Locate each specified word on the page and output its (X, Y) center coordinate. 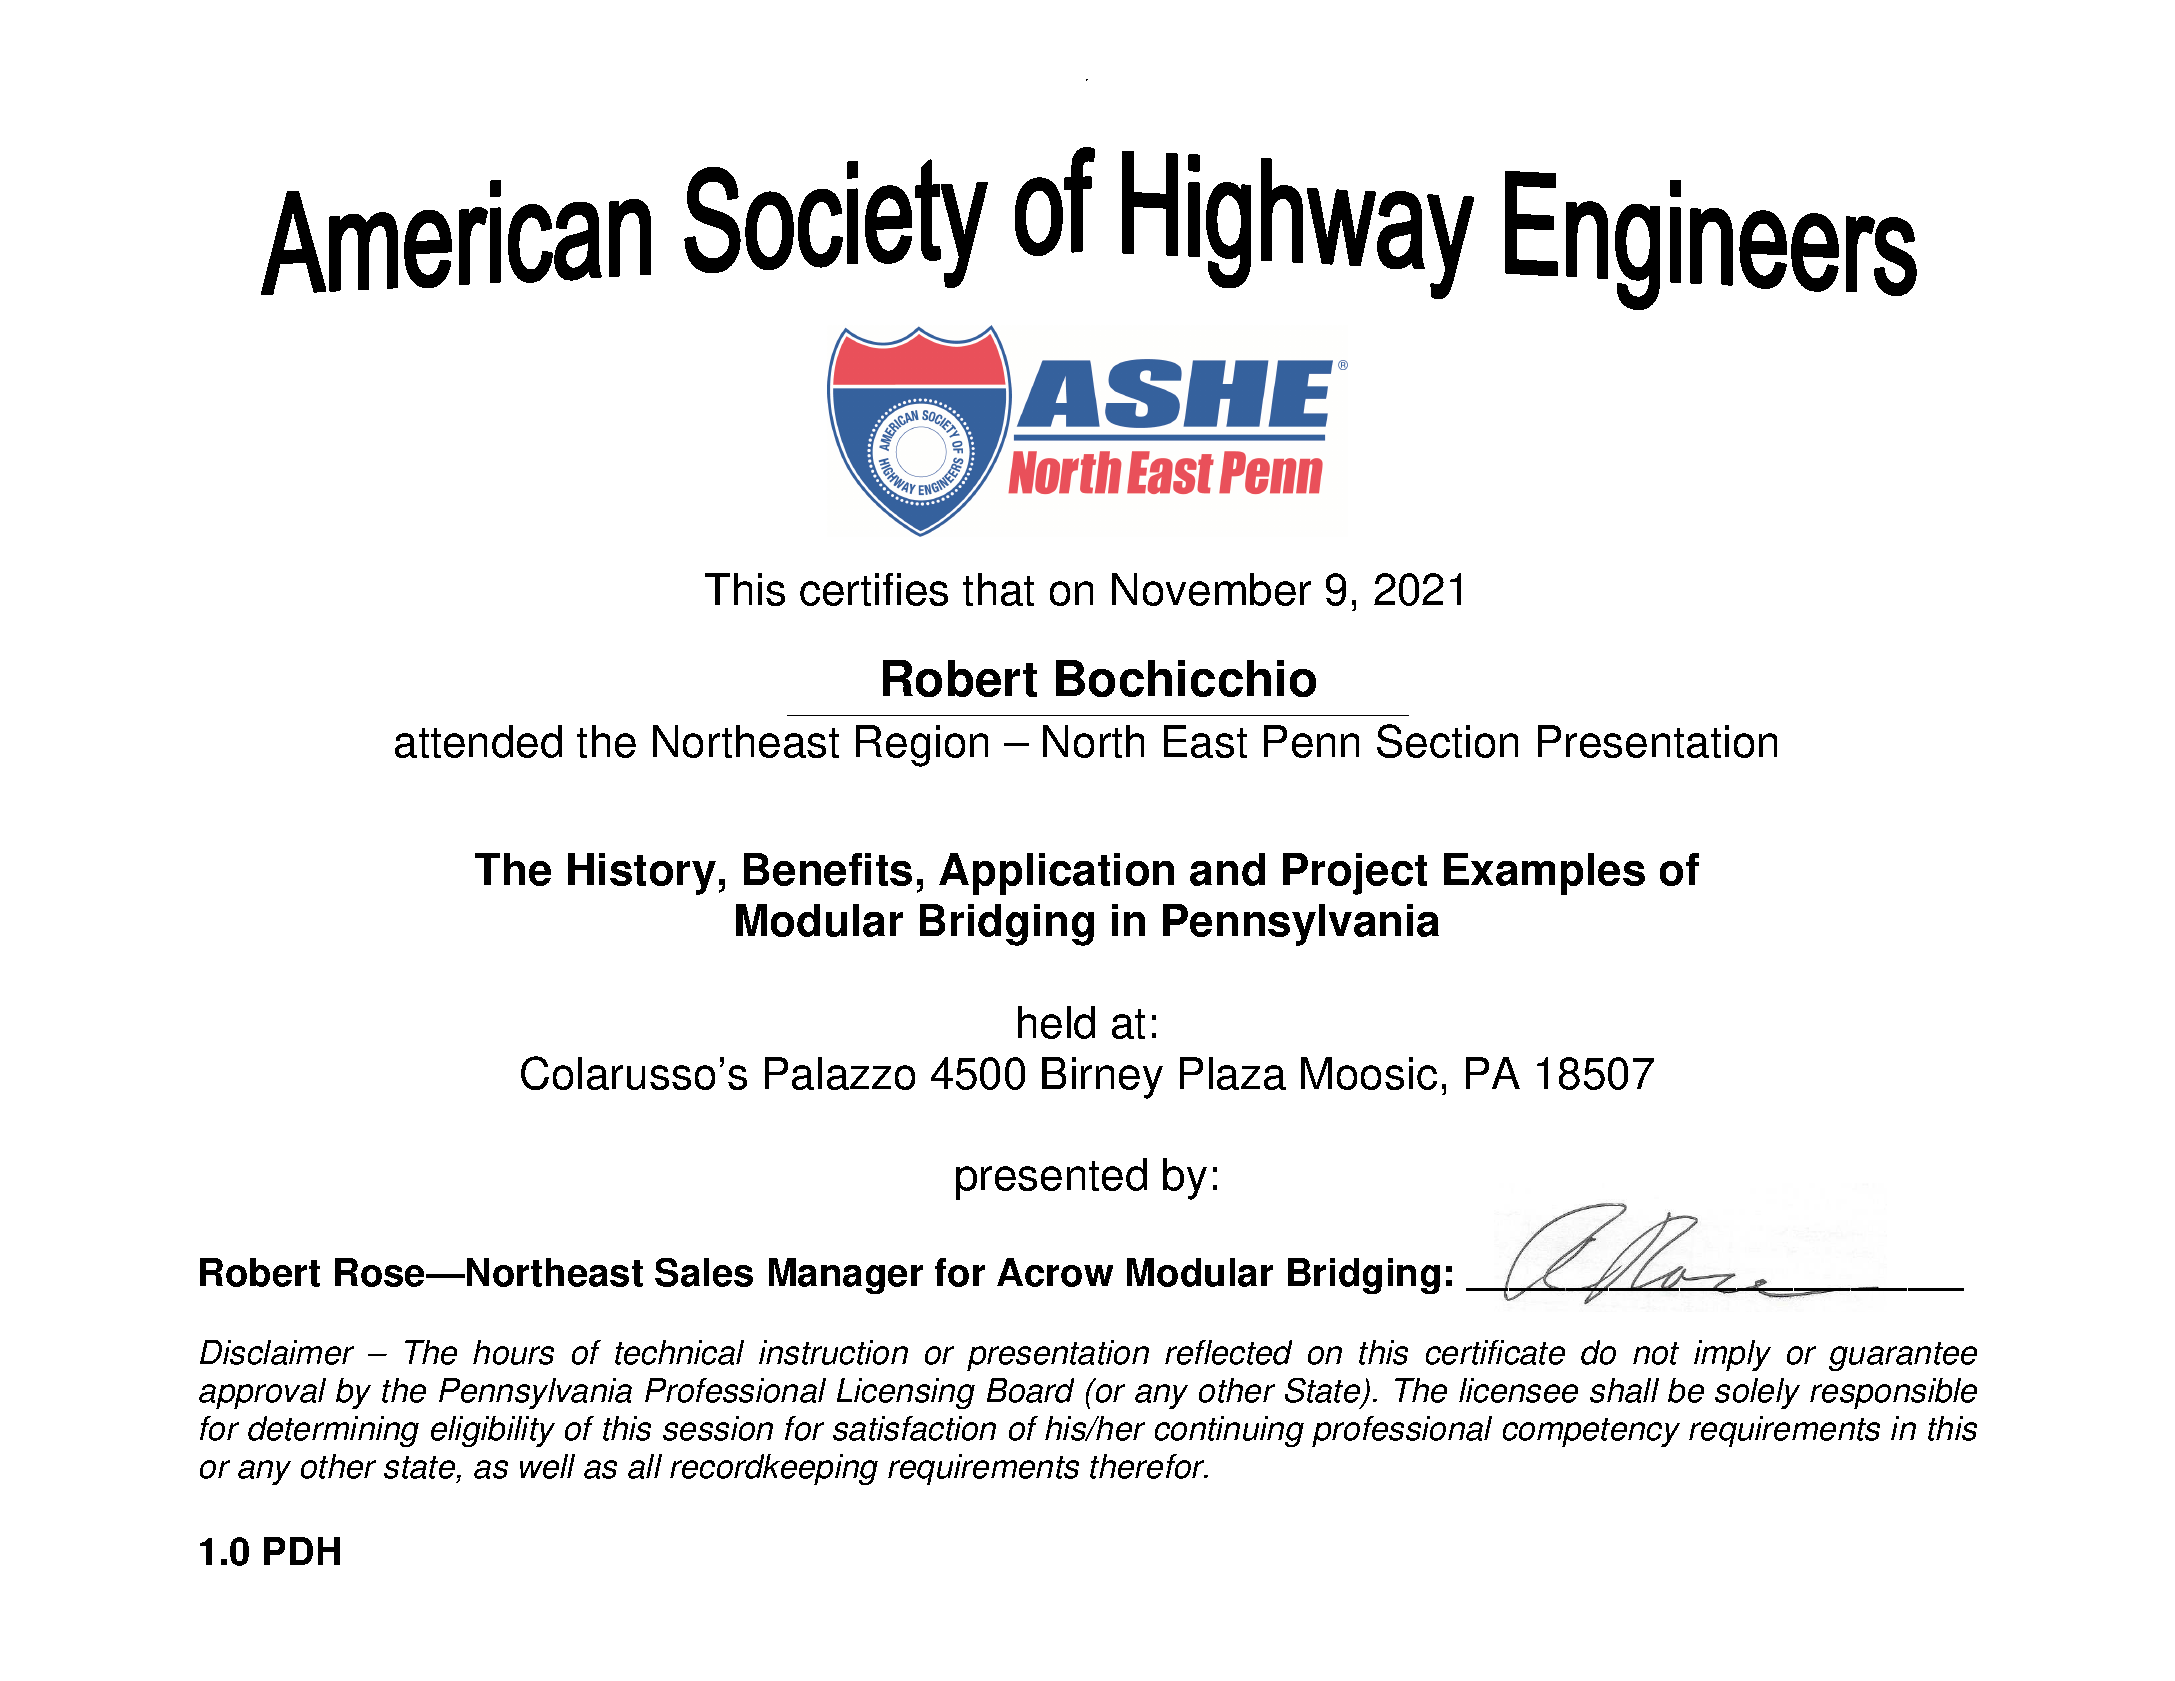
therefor (1149, 1466)
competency (1591, 1432)
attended (478, 741)
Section (1447, 741)
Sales (704, 1272)
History (642, 874)
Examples (1544, 874)
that (998, 589)
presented (1051, 1179)
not (1656, 1353)
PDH (302, 1551)
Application (1056, 874)
